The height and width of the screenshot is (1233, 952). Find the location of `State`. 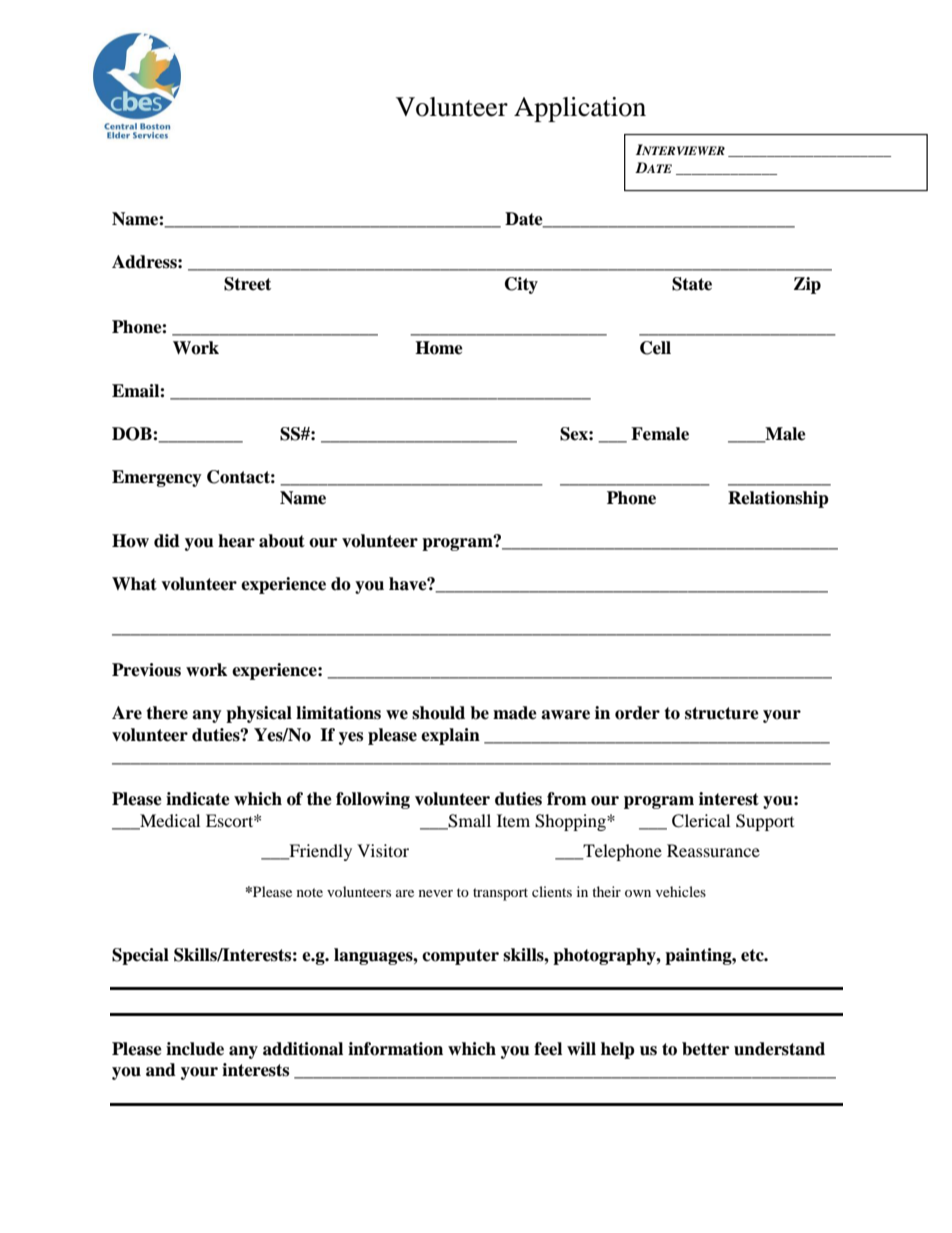

State is located at coordinates (692, 284).
